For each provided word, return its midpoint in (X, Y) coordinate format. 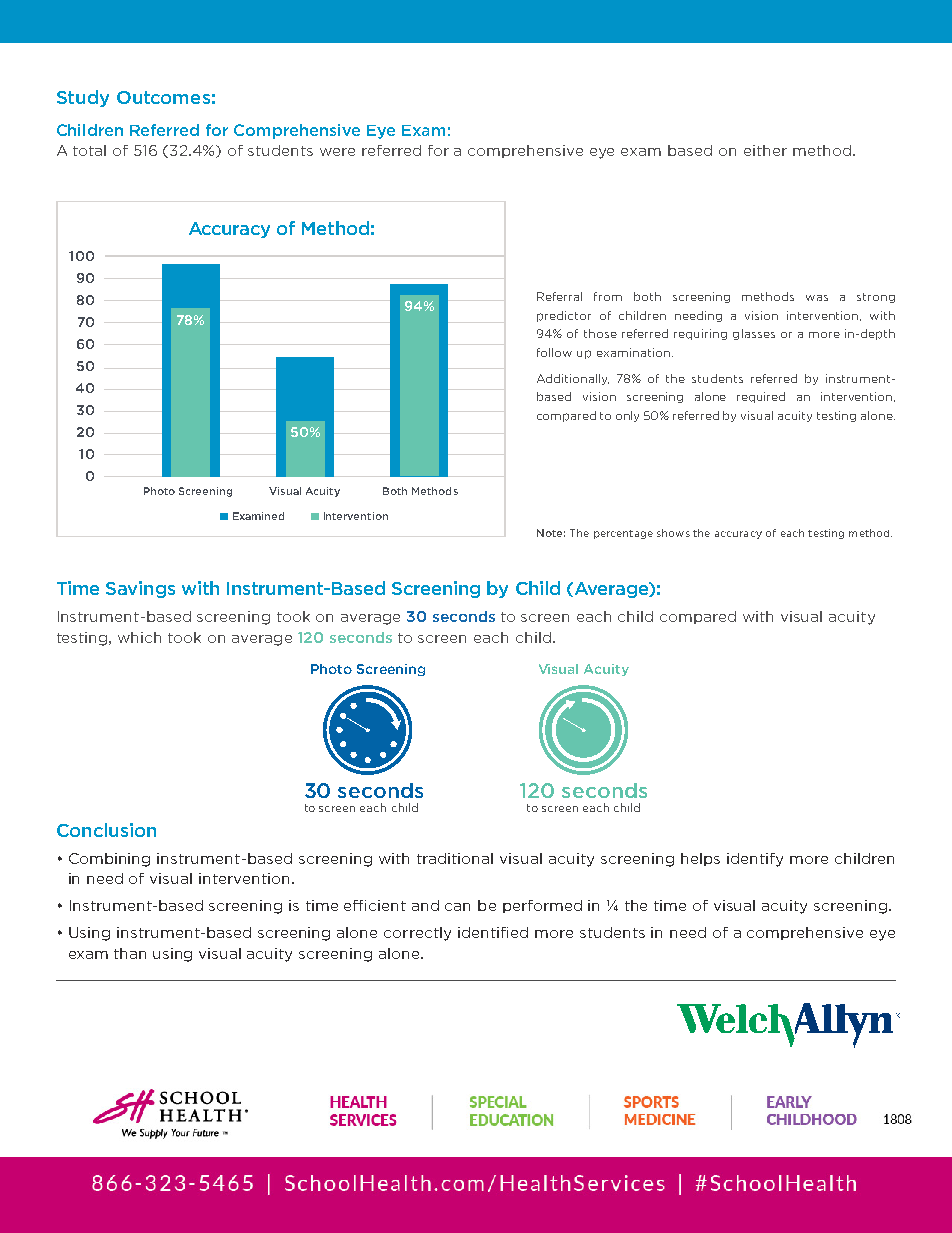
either (765, 150)
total (89, 150)
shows (673, 533)
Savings (140, 589)
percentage (623, 534)
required (761, 397)
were (337, 152)
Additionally (573, 379)
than (130, 953)
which (139, 637)
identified (493, 932)
